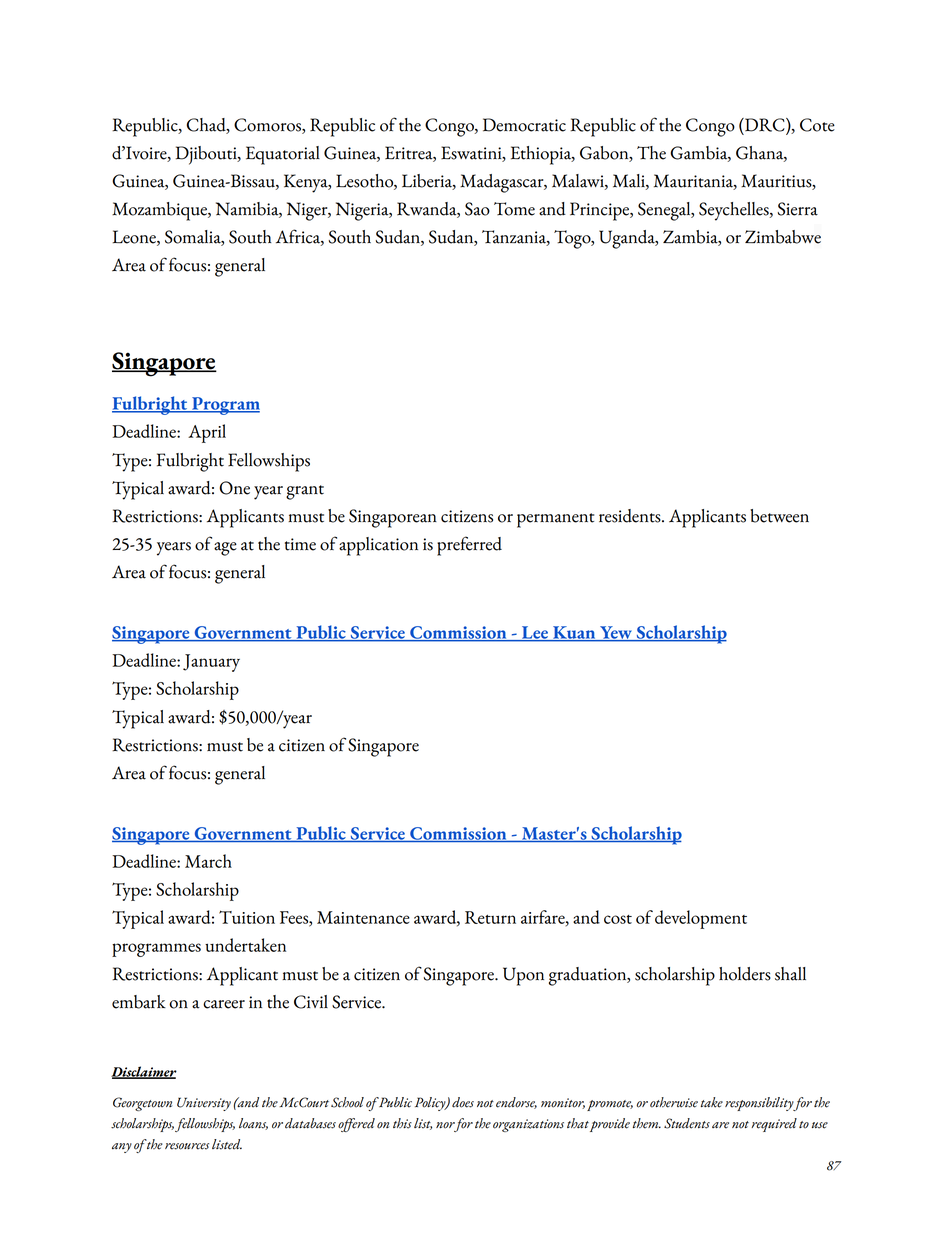 This page has width=952, height=1233. Describe the element at coordinates (490, 917) in the page. I see `Return` at that location.
